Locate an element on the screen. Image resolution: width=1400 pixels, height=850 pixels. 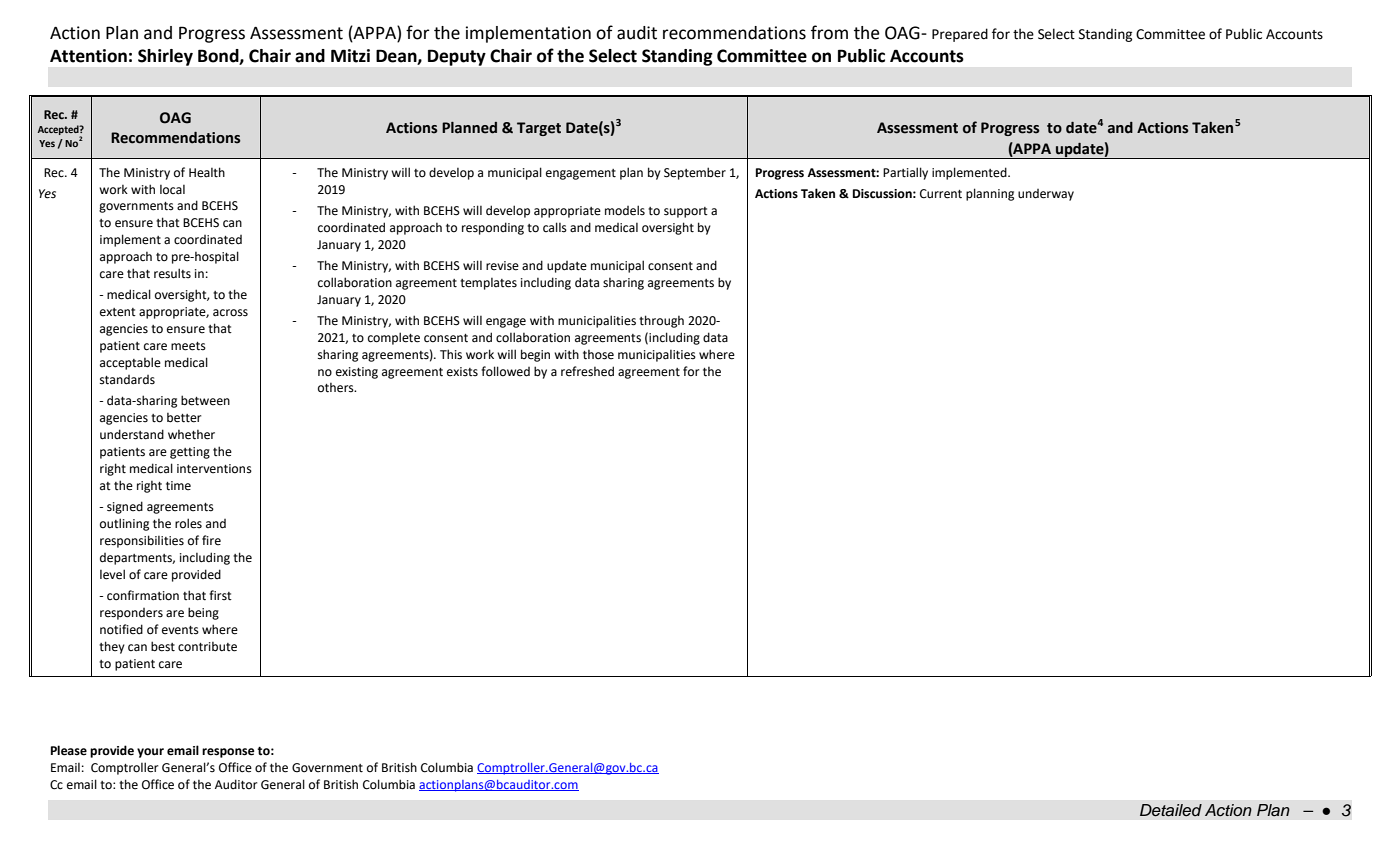
Shirley is located at coordinates (165, 57).
